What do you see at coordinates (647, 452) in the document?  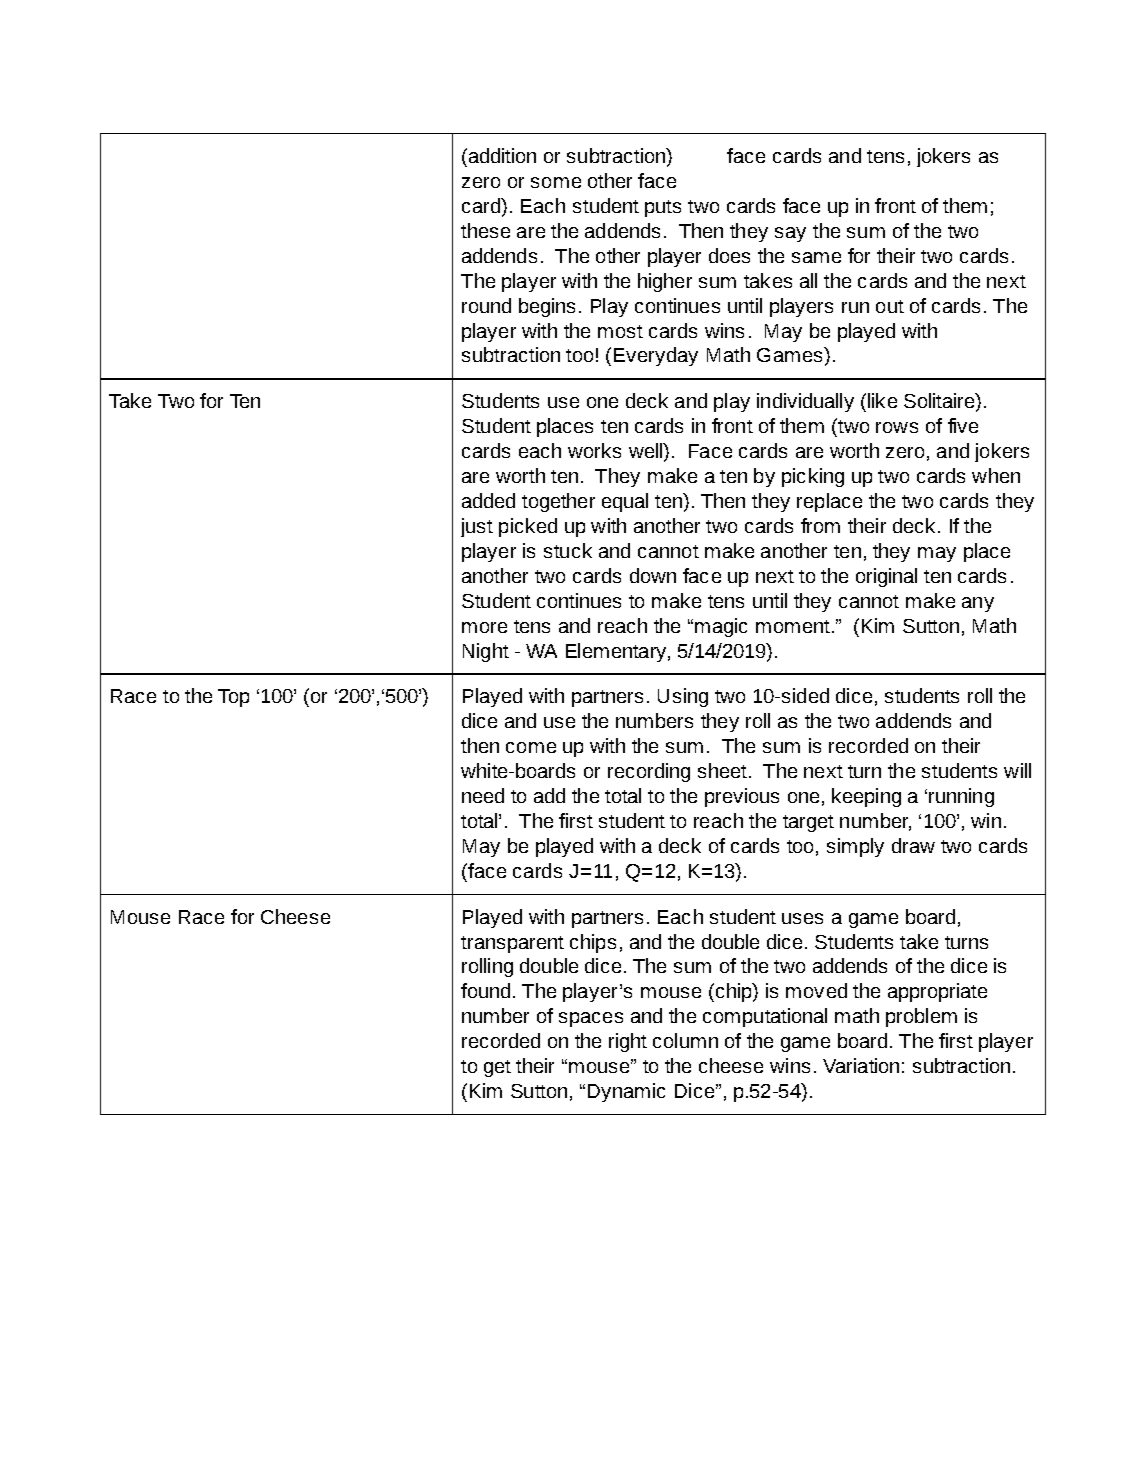 I see `well` at bounding box center [647, 452].
